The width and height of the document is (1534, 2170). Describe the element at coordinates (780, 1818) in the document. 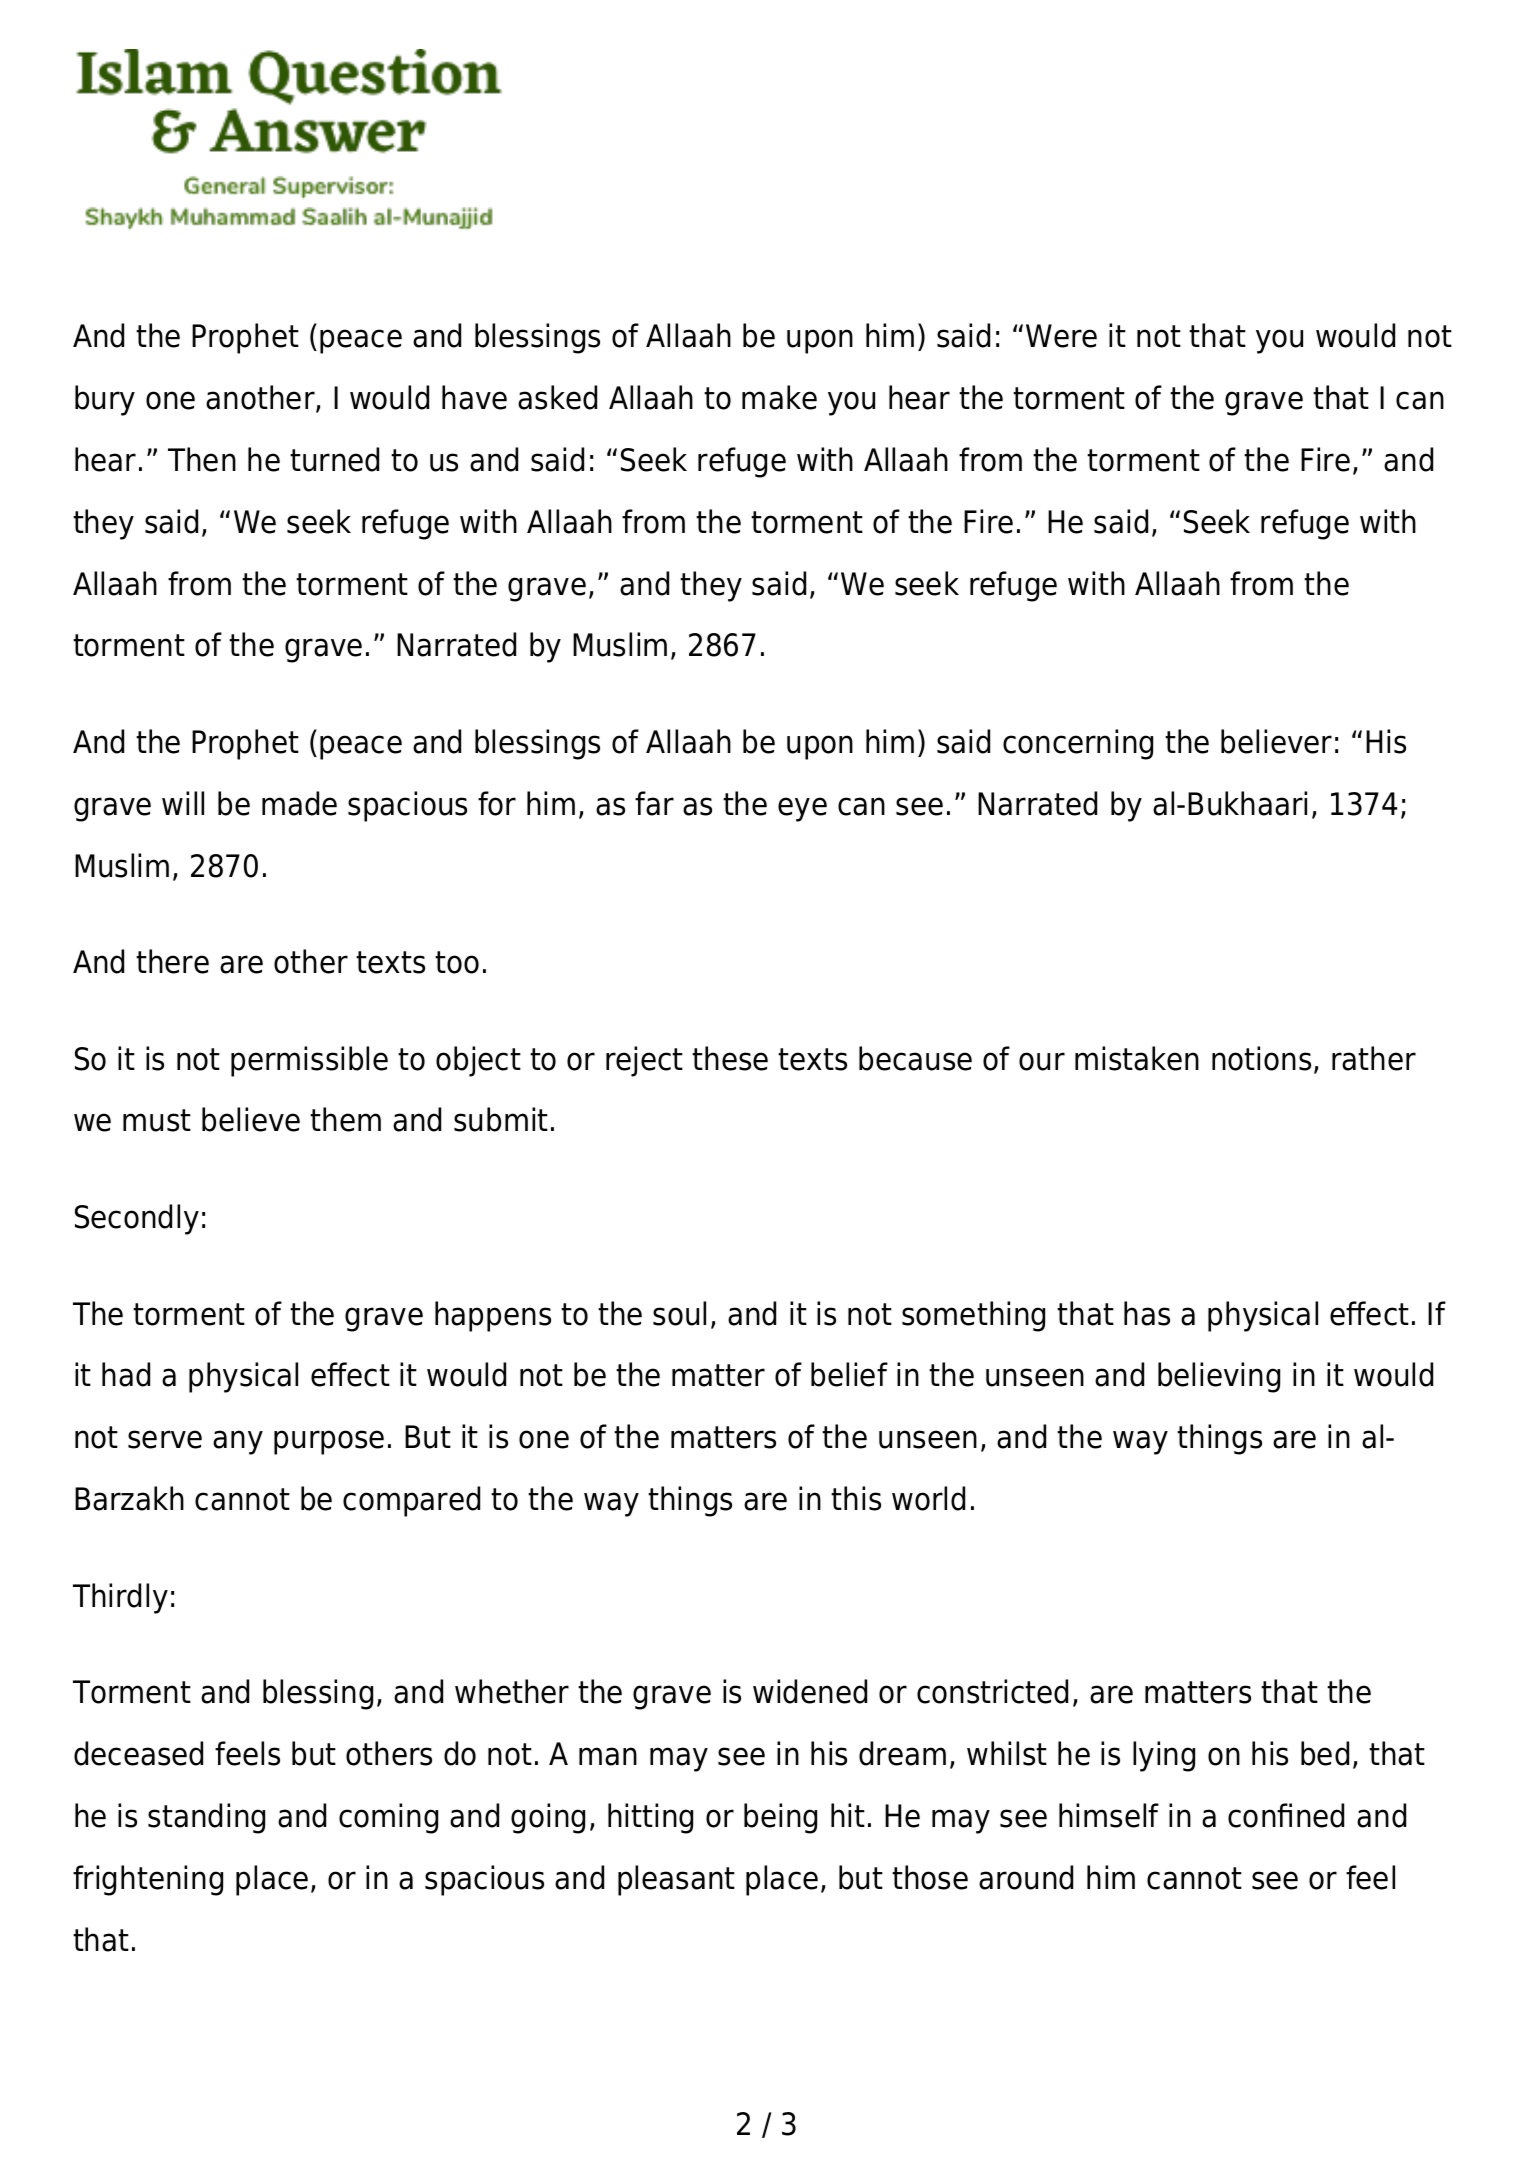

I see `being` at that location.
